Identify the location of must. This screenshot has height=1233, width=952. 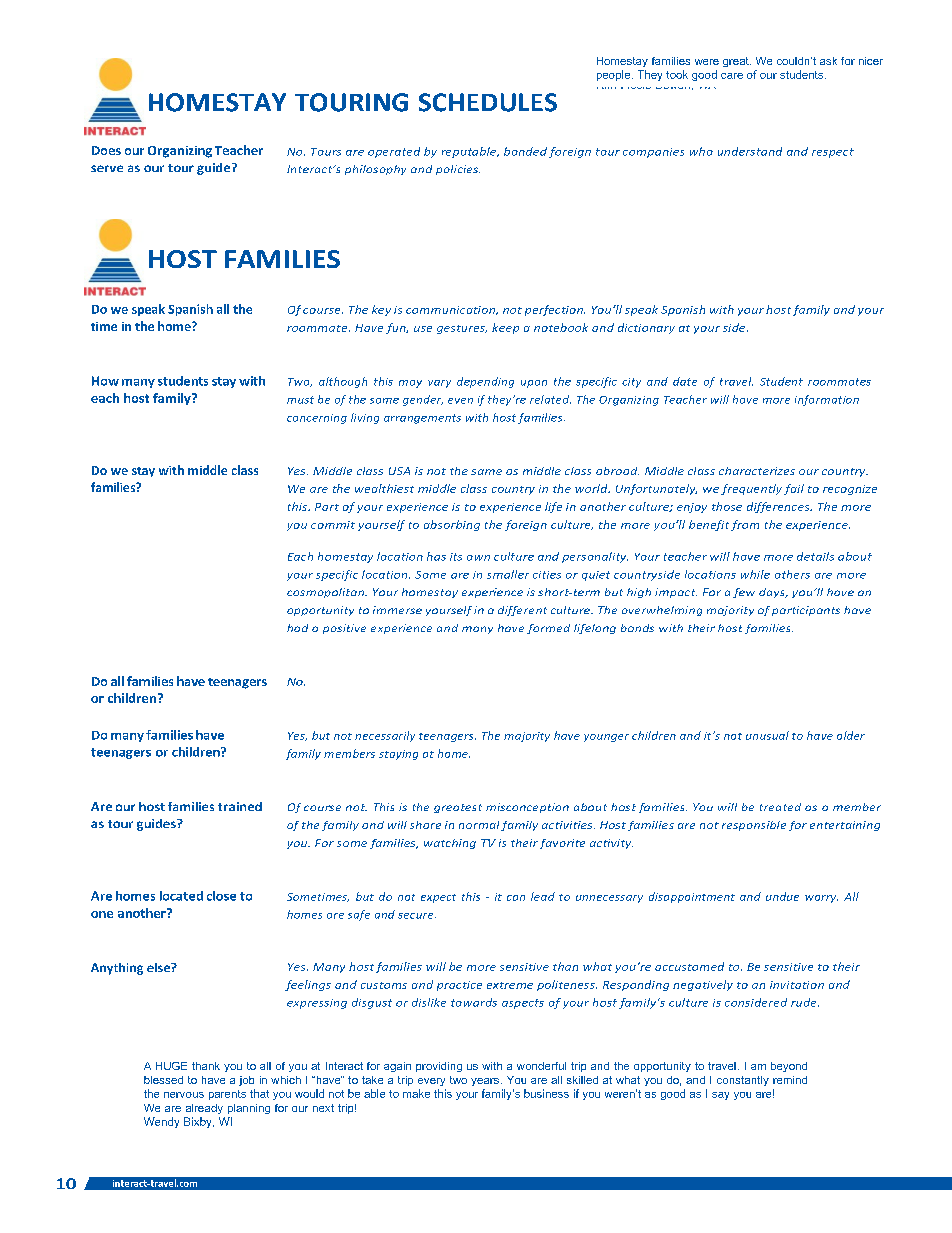
(300, 400).
